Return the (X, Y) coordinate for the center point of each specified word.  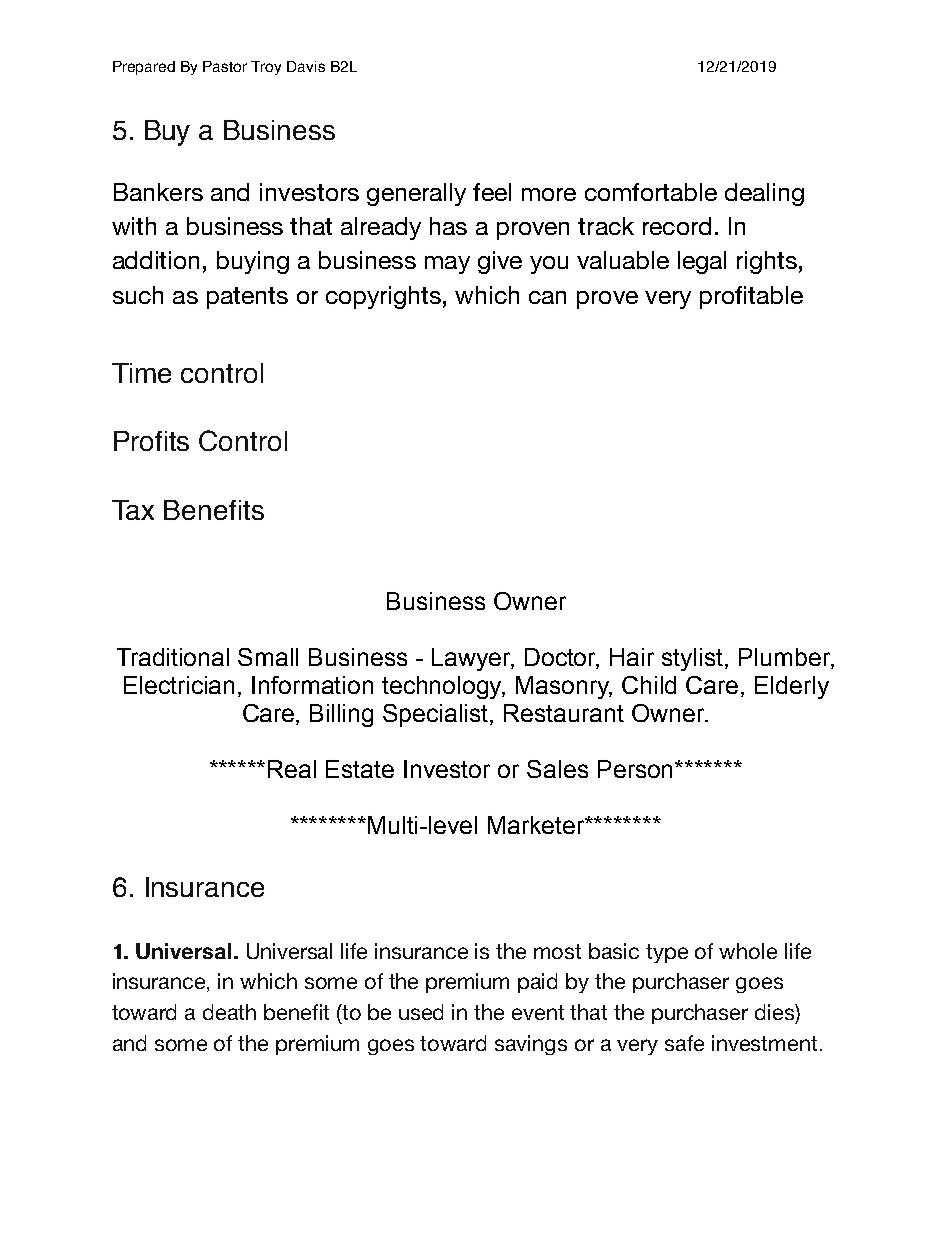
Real (292, 769)
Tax (133, 510)
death (229, 1012)
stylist (694, 659)
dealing (764, 194)
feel (492, 192)
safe (684, 1043)
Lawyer (473, 659)
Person (637, 769)
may (447, 265)
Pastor (225, 66)
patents (247, 298)
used (421, 1012)
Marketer (537, 825)
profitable (751, 297)
